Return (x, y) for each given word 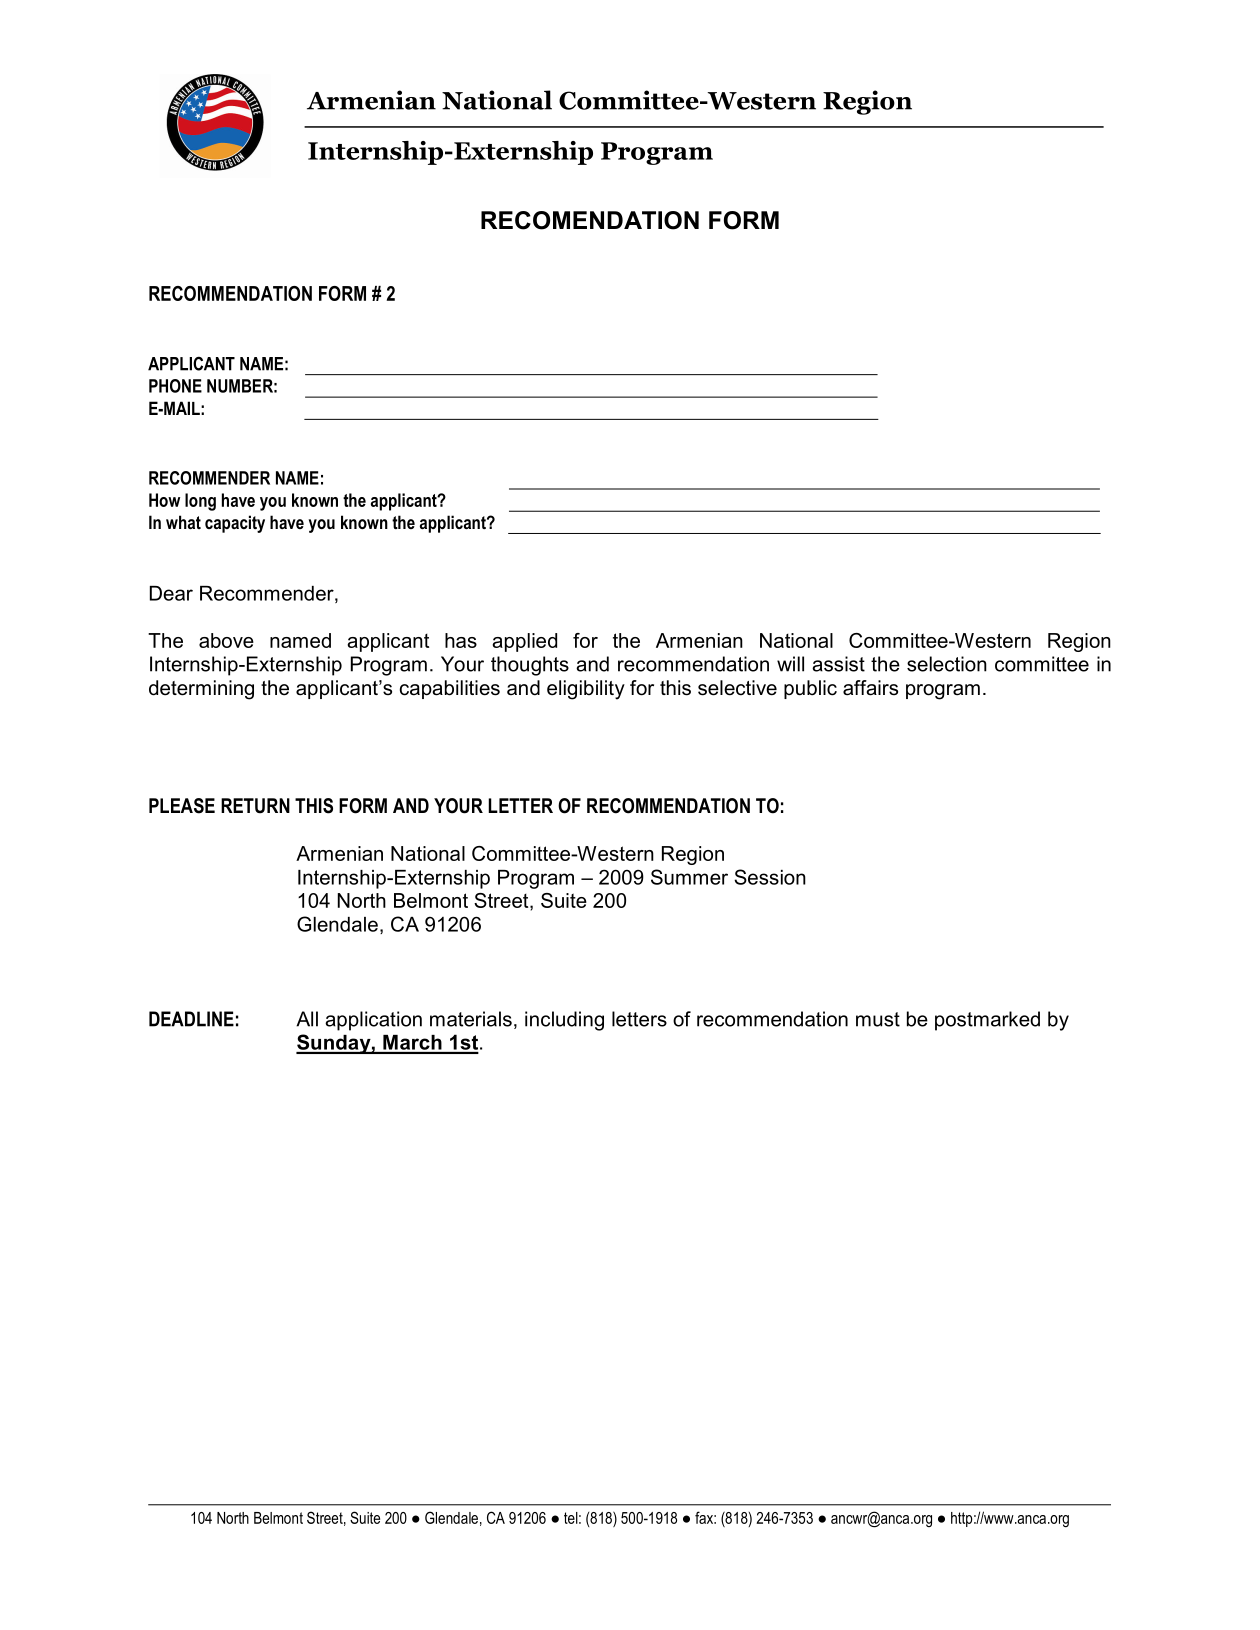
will (790, 664)
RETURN (255, 806)
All (307, 1019)
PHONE (175, 386)
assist (838, 664)
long (200, 502)
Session (770, 877)
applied (524, 642)
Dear (171, 593)
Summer (689, 877)
